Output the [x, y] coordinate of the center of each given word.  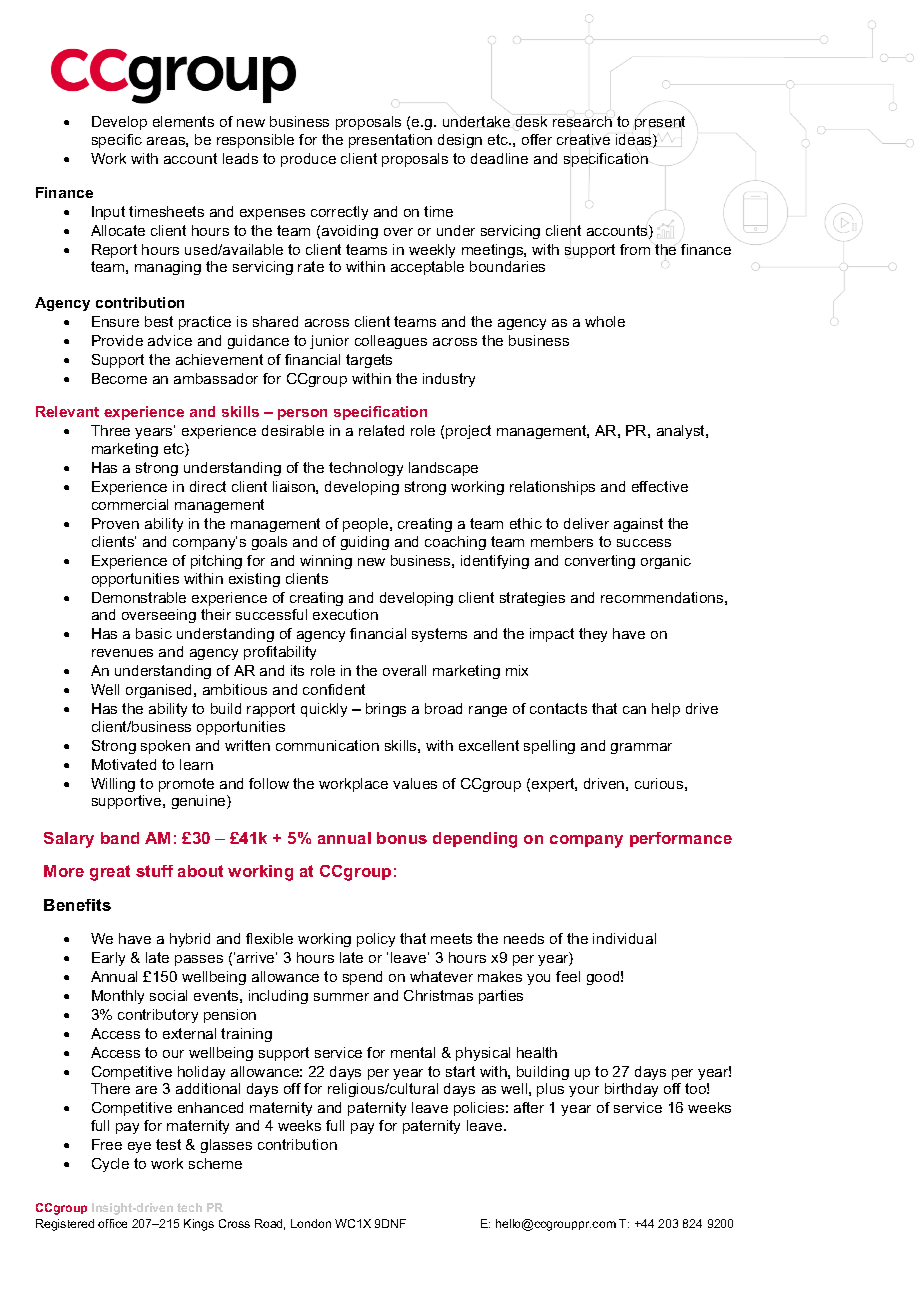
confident [334, 689]
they [593, 635]
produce [308, 160]
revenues [122, 653]
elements [183, 121]
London [311, 1223]
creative [583, 139]
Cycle [110, 1165]
